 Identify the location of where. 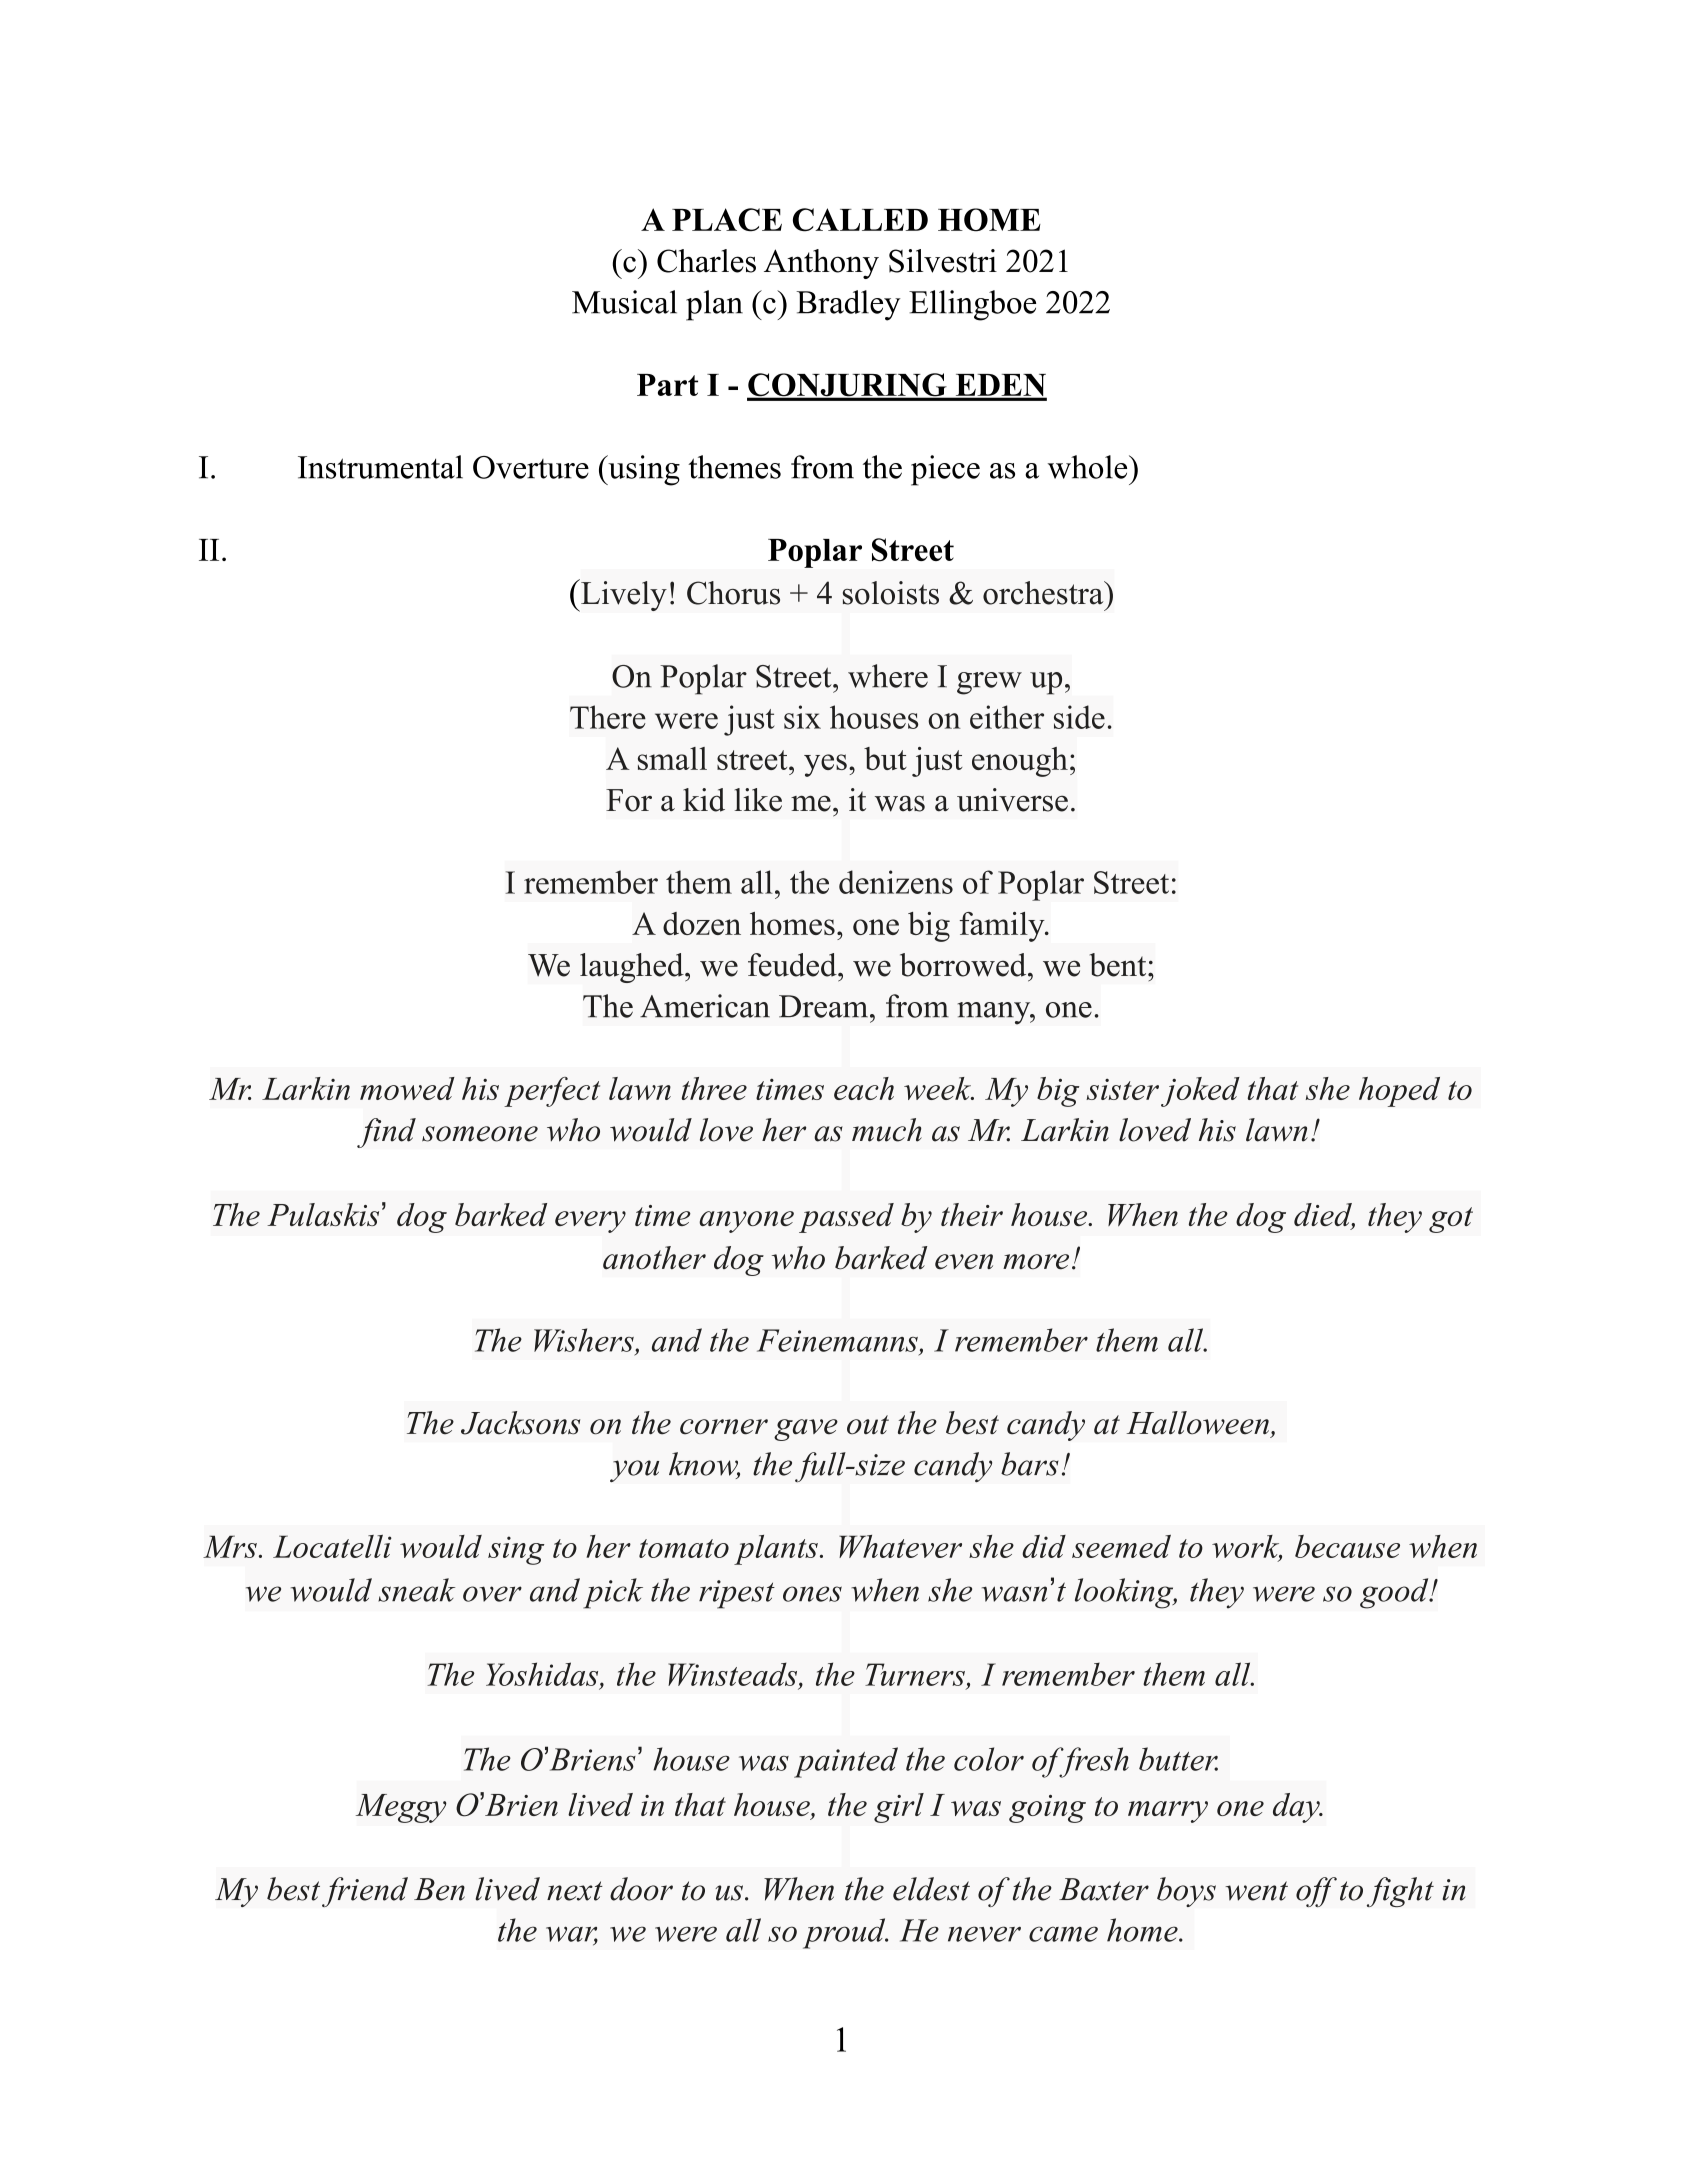
(888, 676).
